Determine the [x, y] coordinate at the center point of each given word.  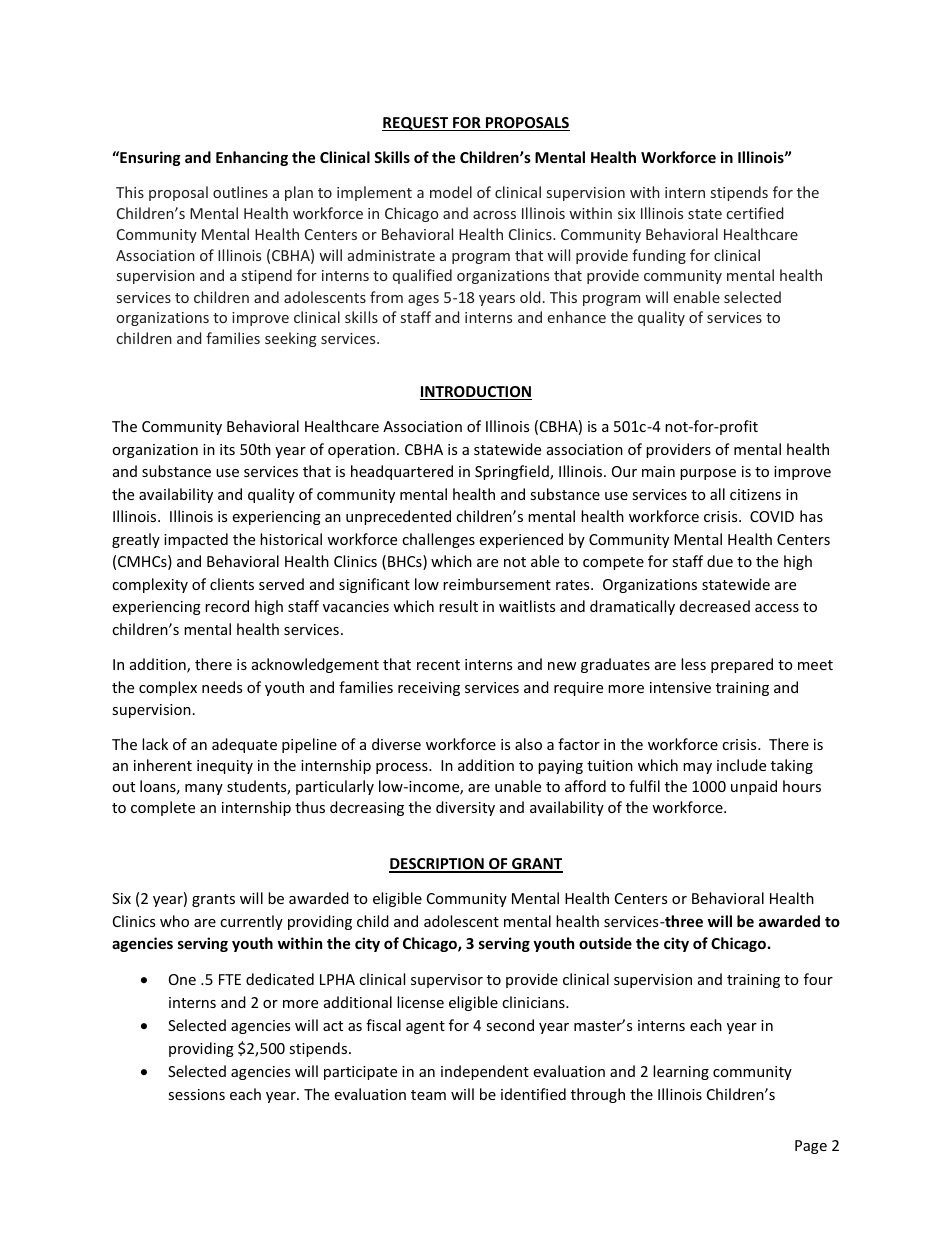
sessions [196, 1094]
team [428, 1095]
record [227, 606]
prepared [742, 665]
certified [755, 213]
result [458, 606]
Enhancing [252, 158]
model [451, 192]
